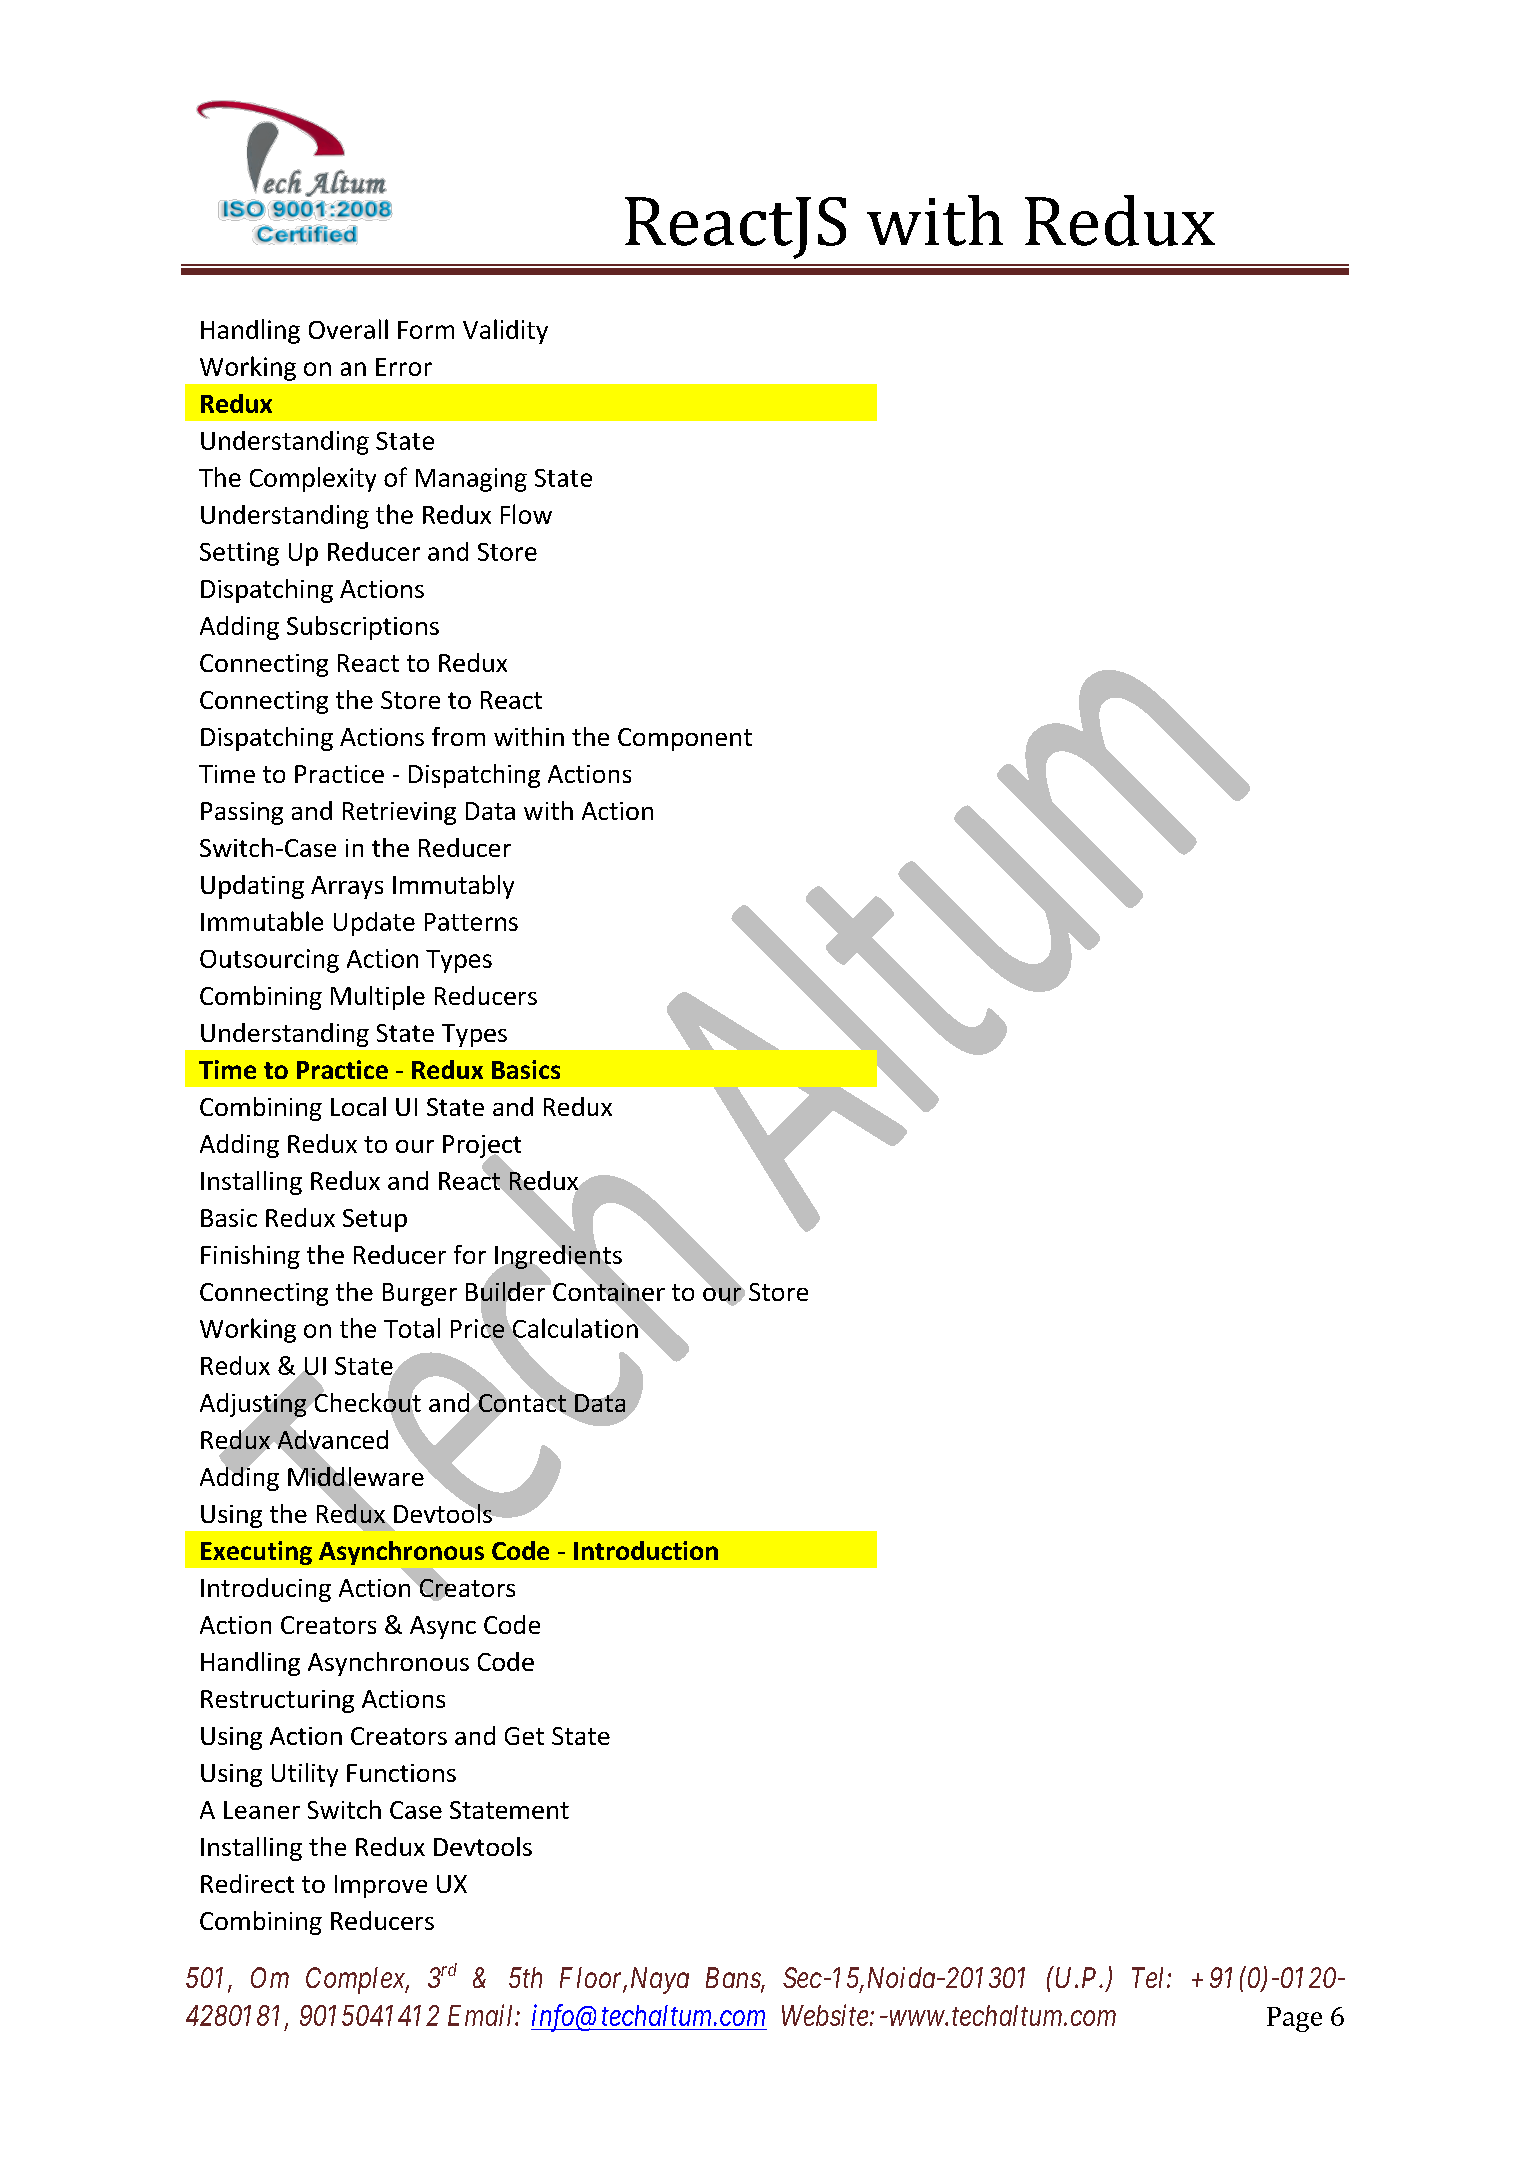 The height and width of the screenshot is (2163, 1530). What do you see at coordinates (381, 1886) in the screenshot?
I see `Improve` at bounding box center [381, 1886].
